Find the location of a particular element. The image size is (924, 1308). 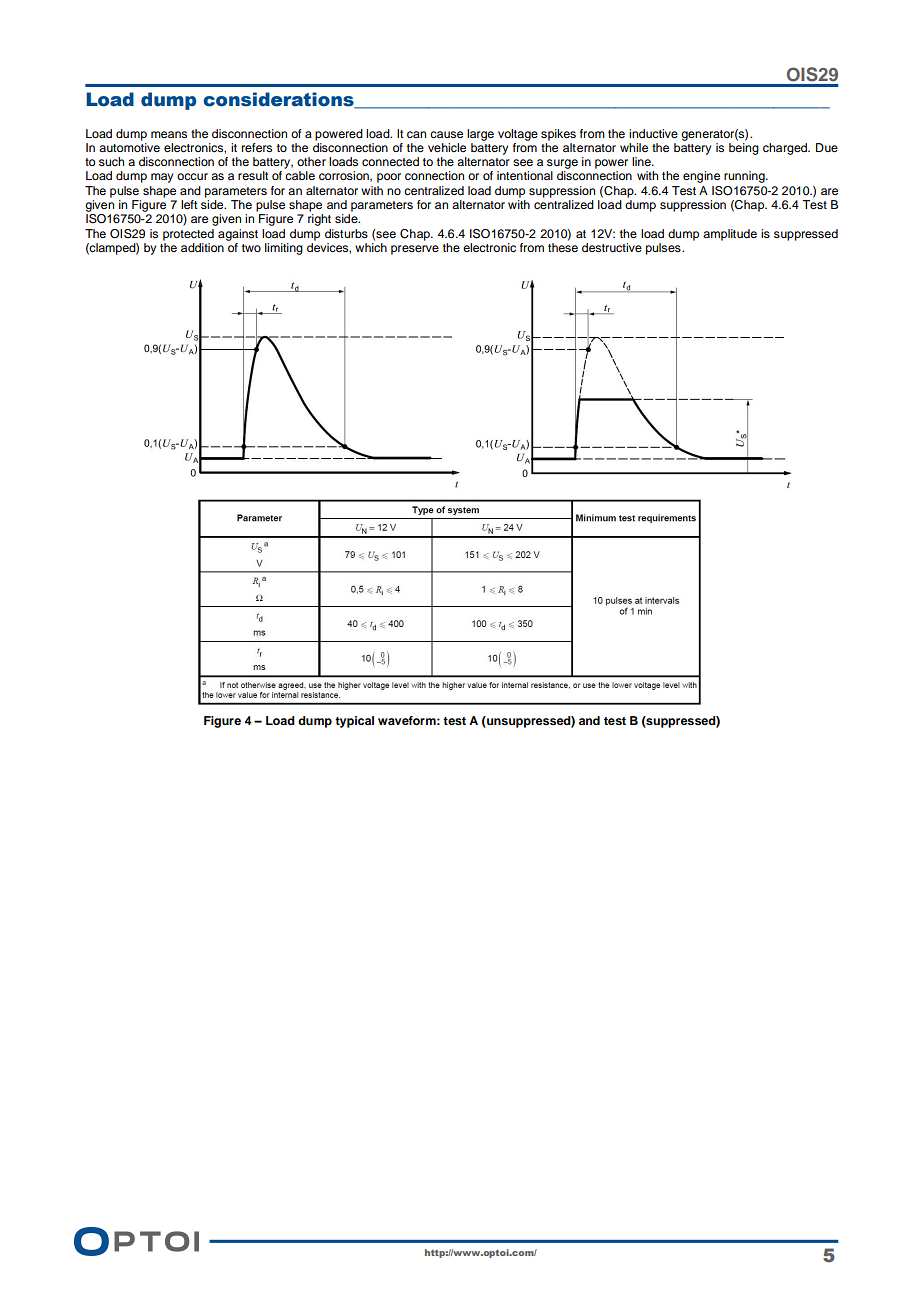

being is located at coordinates (744, 147).
